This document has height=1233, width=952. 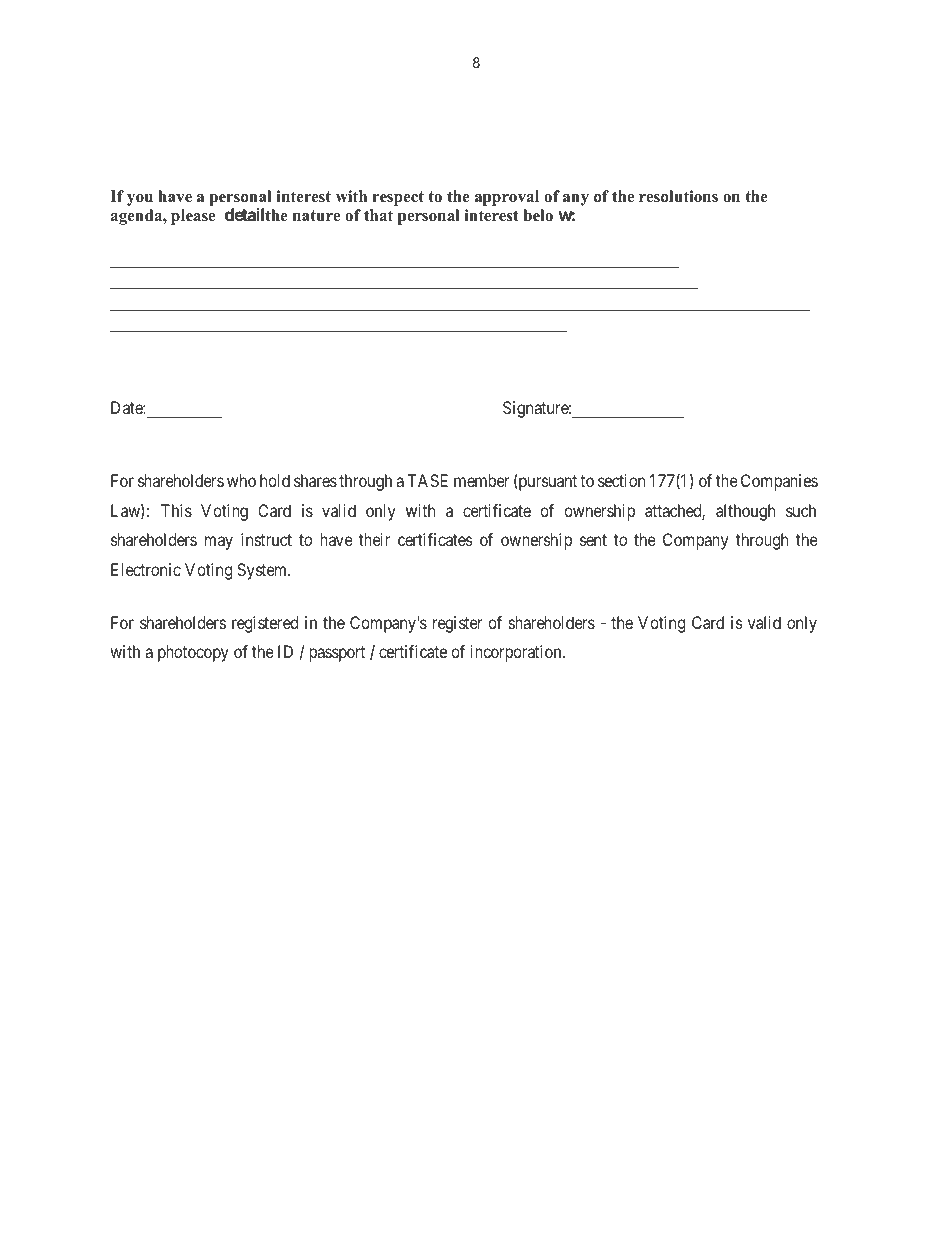 What do you see at coordinates (517, 653) in the document?
I see `incorporation` at bounding box center [517, 653].
